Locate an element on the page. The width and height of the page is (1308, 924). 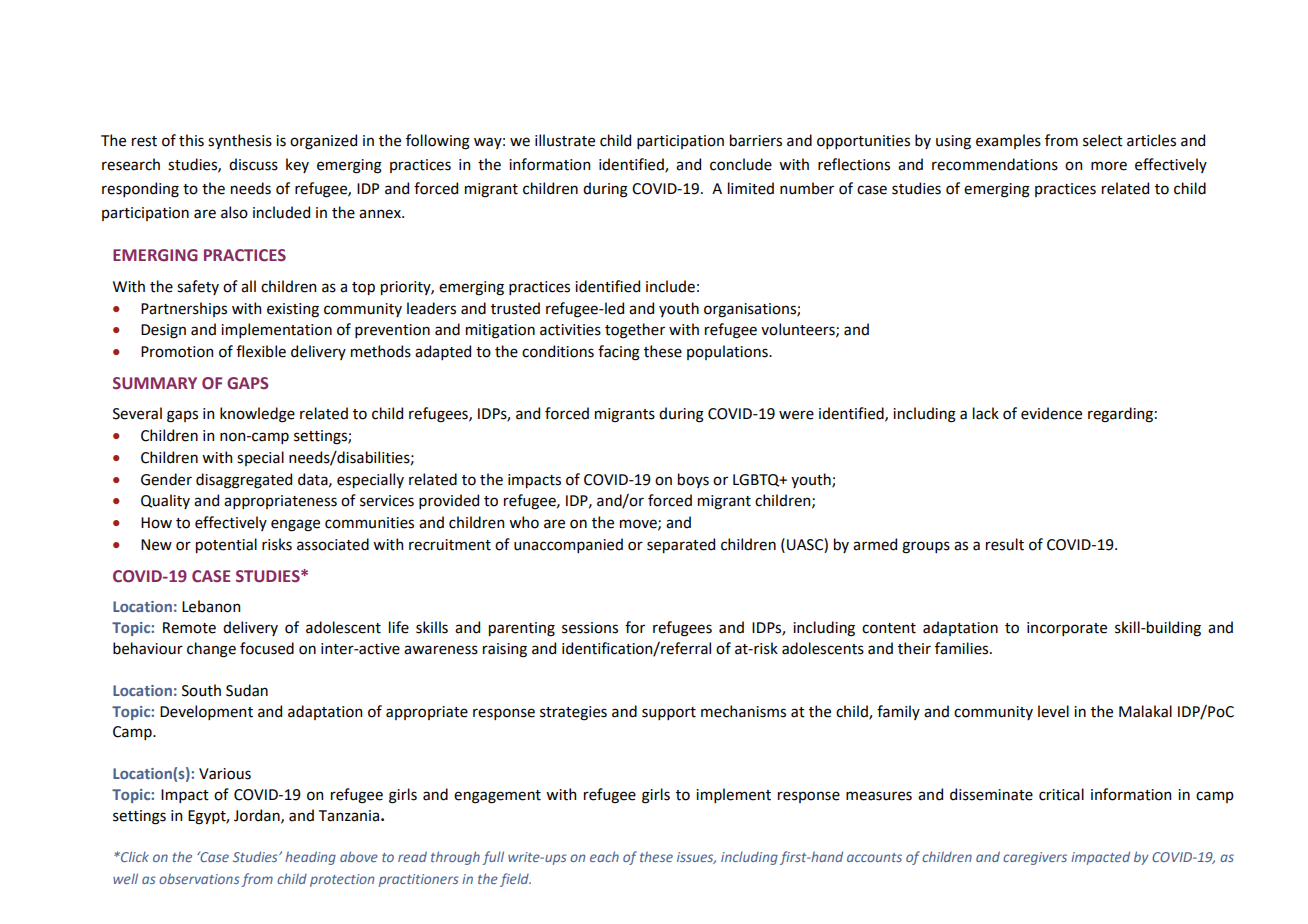
support is located at coordinates (669, 713).
